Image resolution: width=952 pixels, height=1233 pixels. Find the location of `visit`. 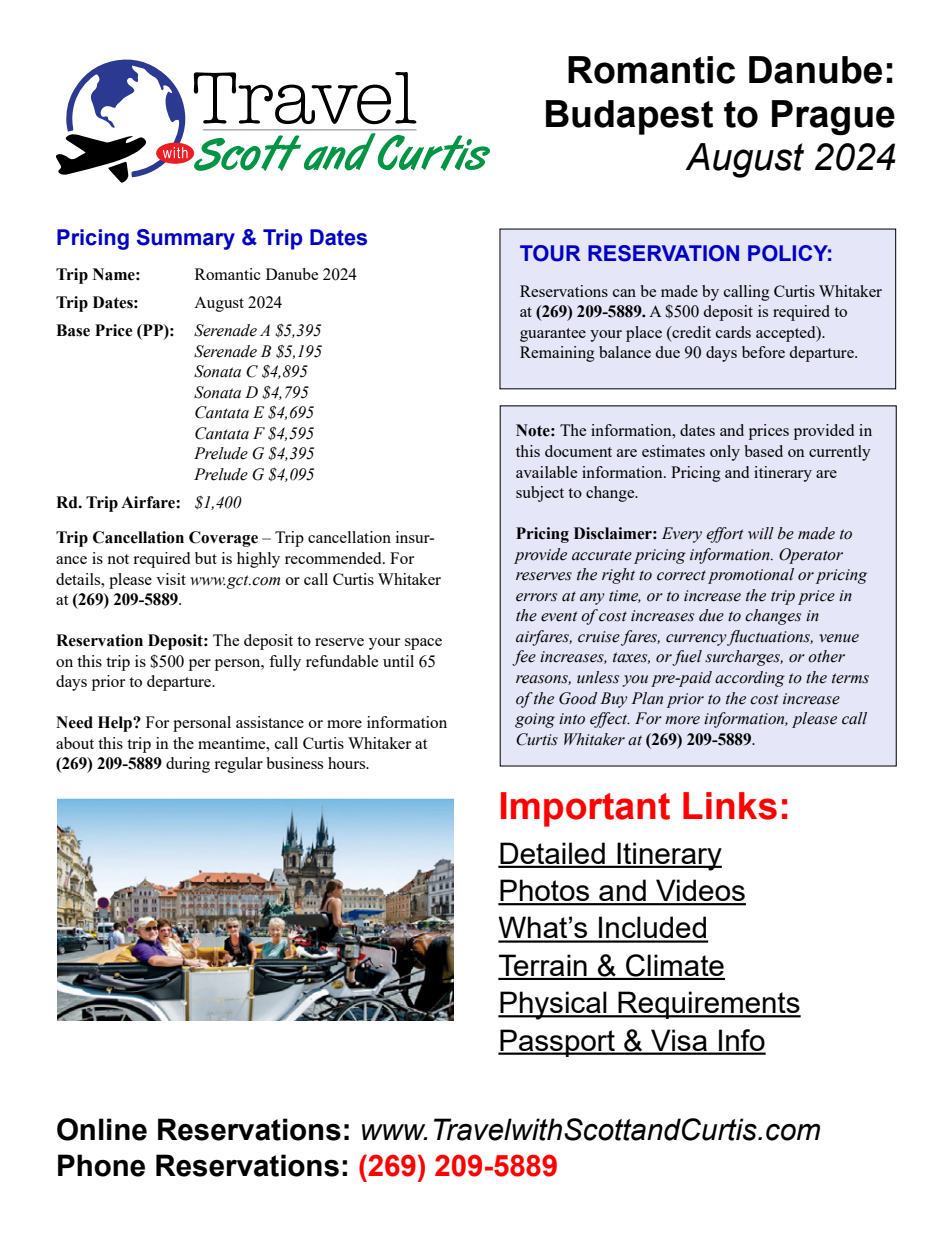

visit is located at coordinates (171, 579).
